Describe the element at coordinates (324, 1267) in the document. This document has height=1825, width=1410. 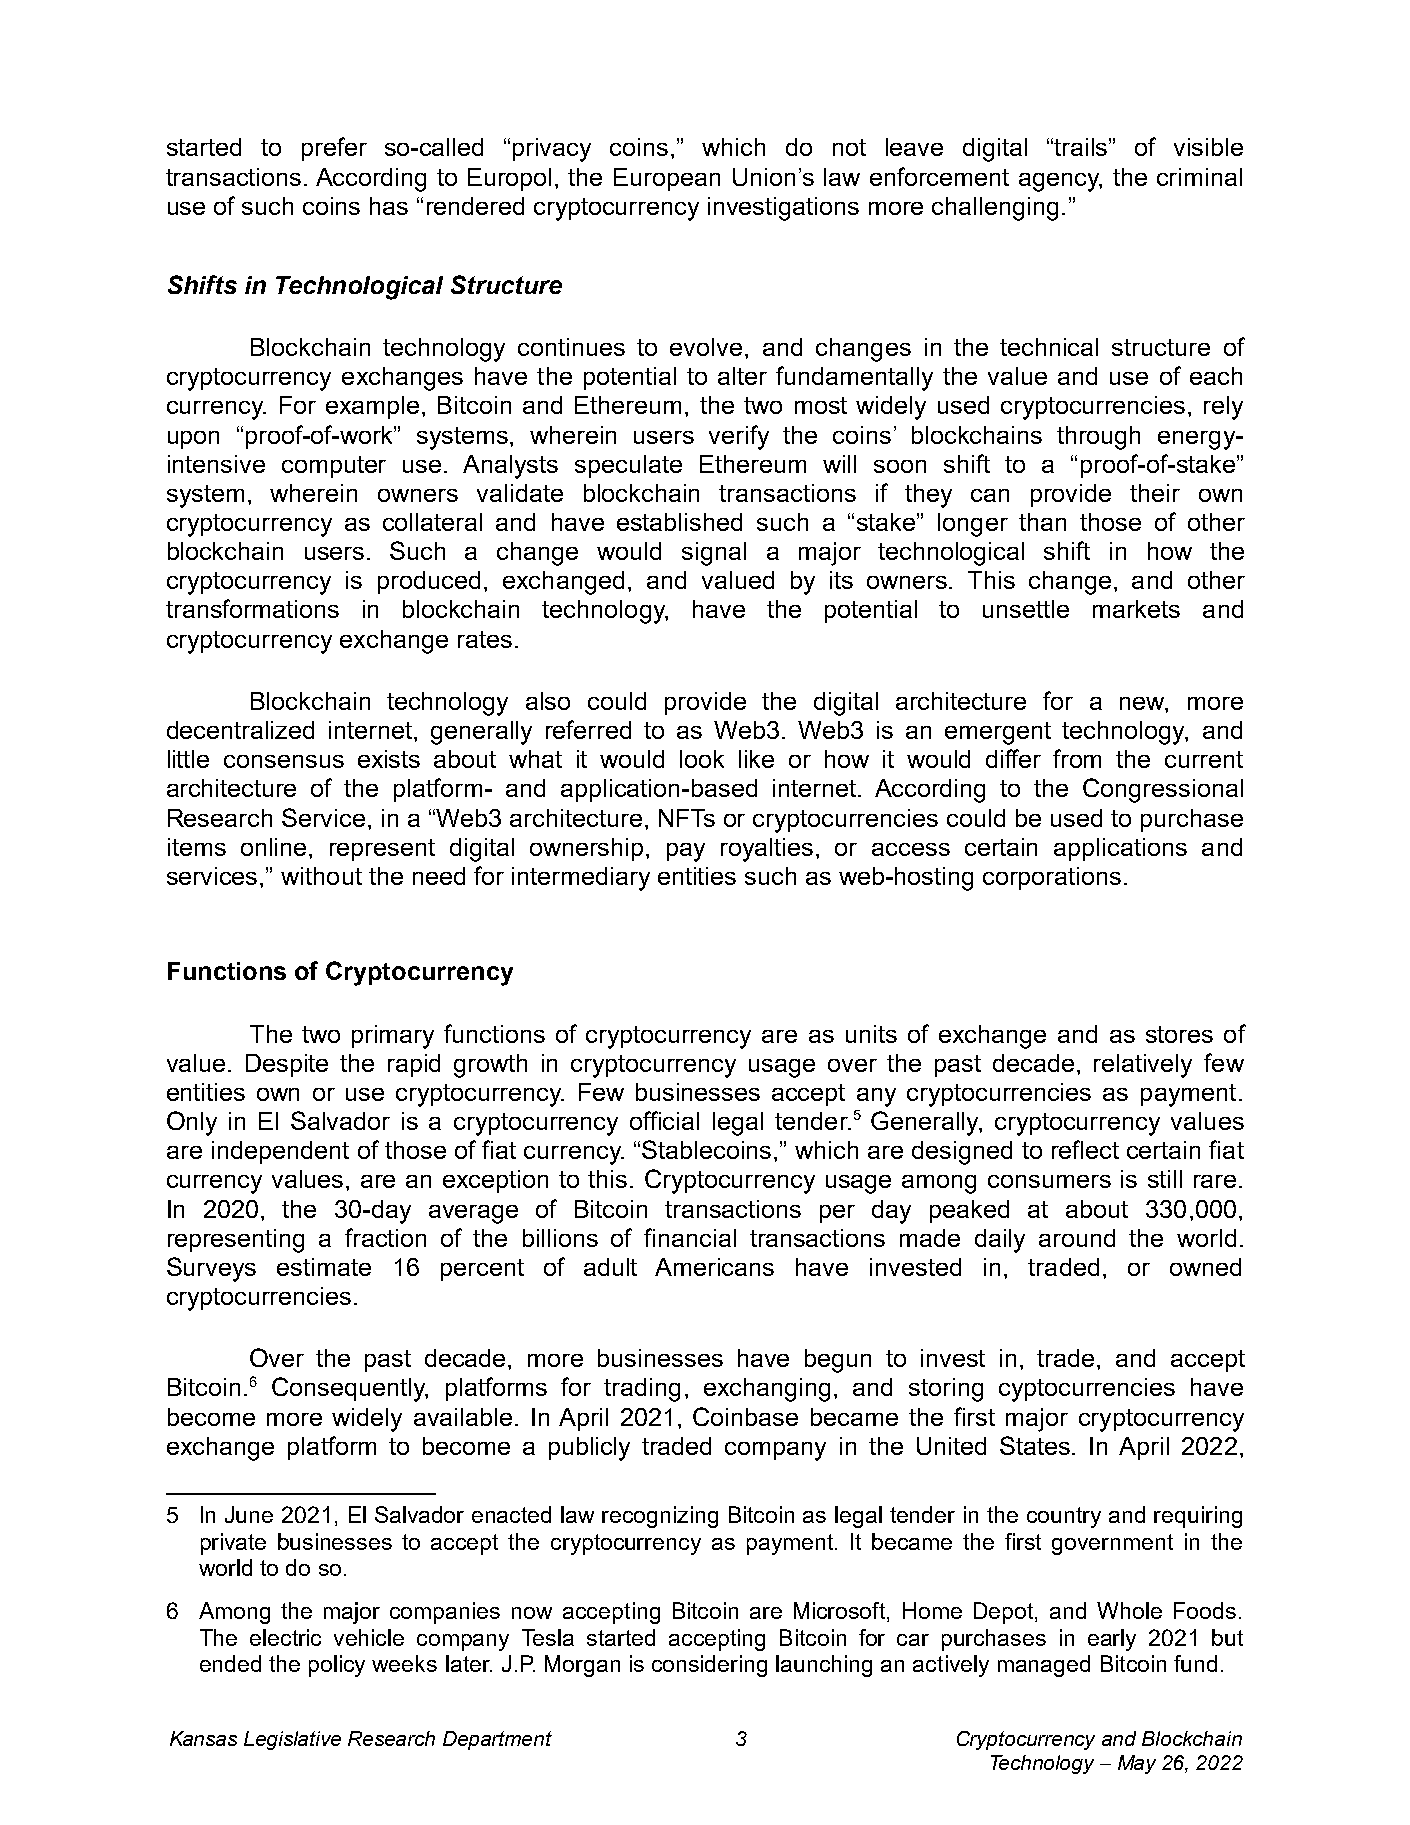
I see `estimate` at that location.
